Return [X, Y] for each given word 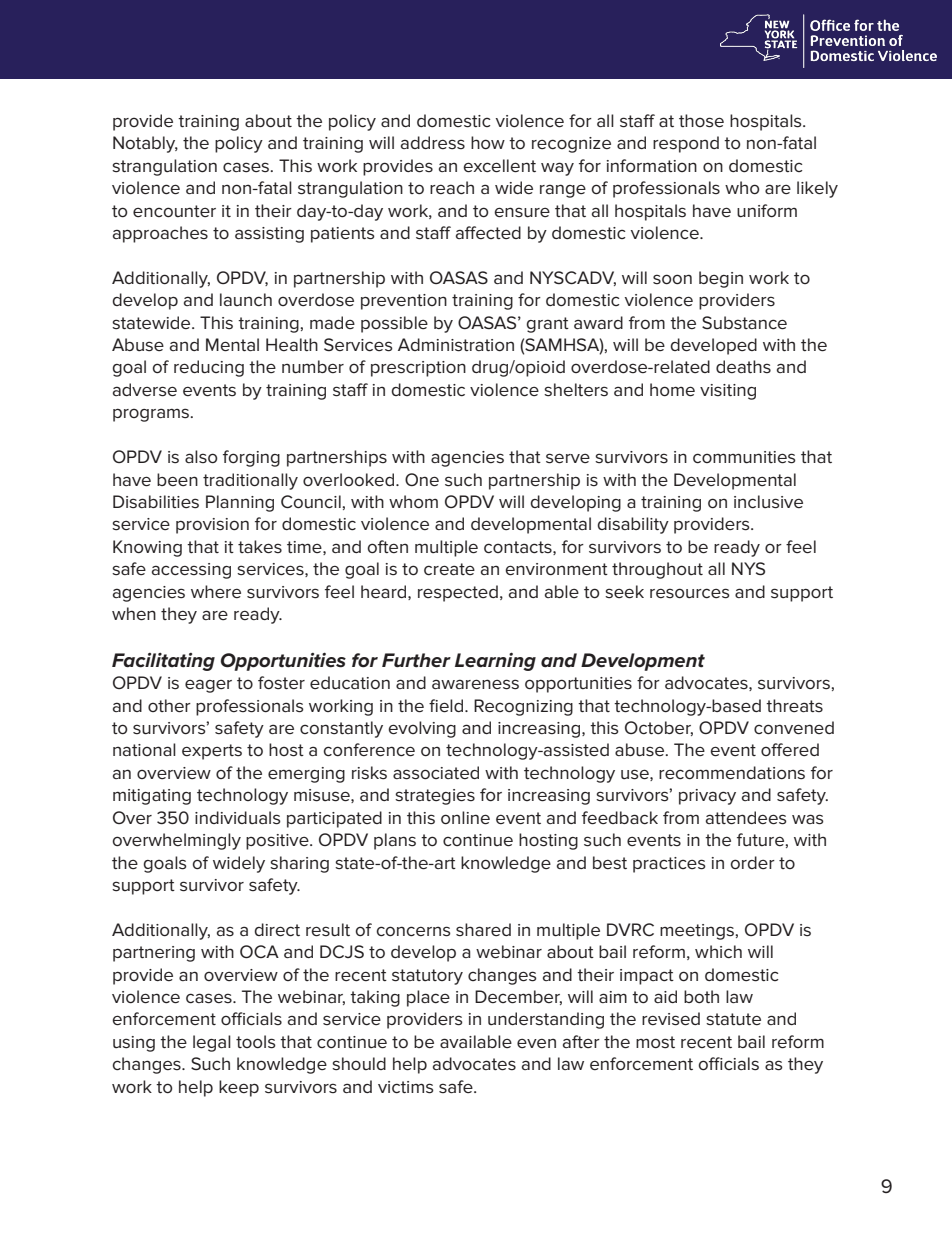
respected [458, 593]
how [488, 142]
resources [690, 593]
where [216, 591]
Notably [145, 144]
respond [686, 144]
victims [406, 1087]
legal [212, 1043]
